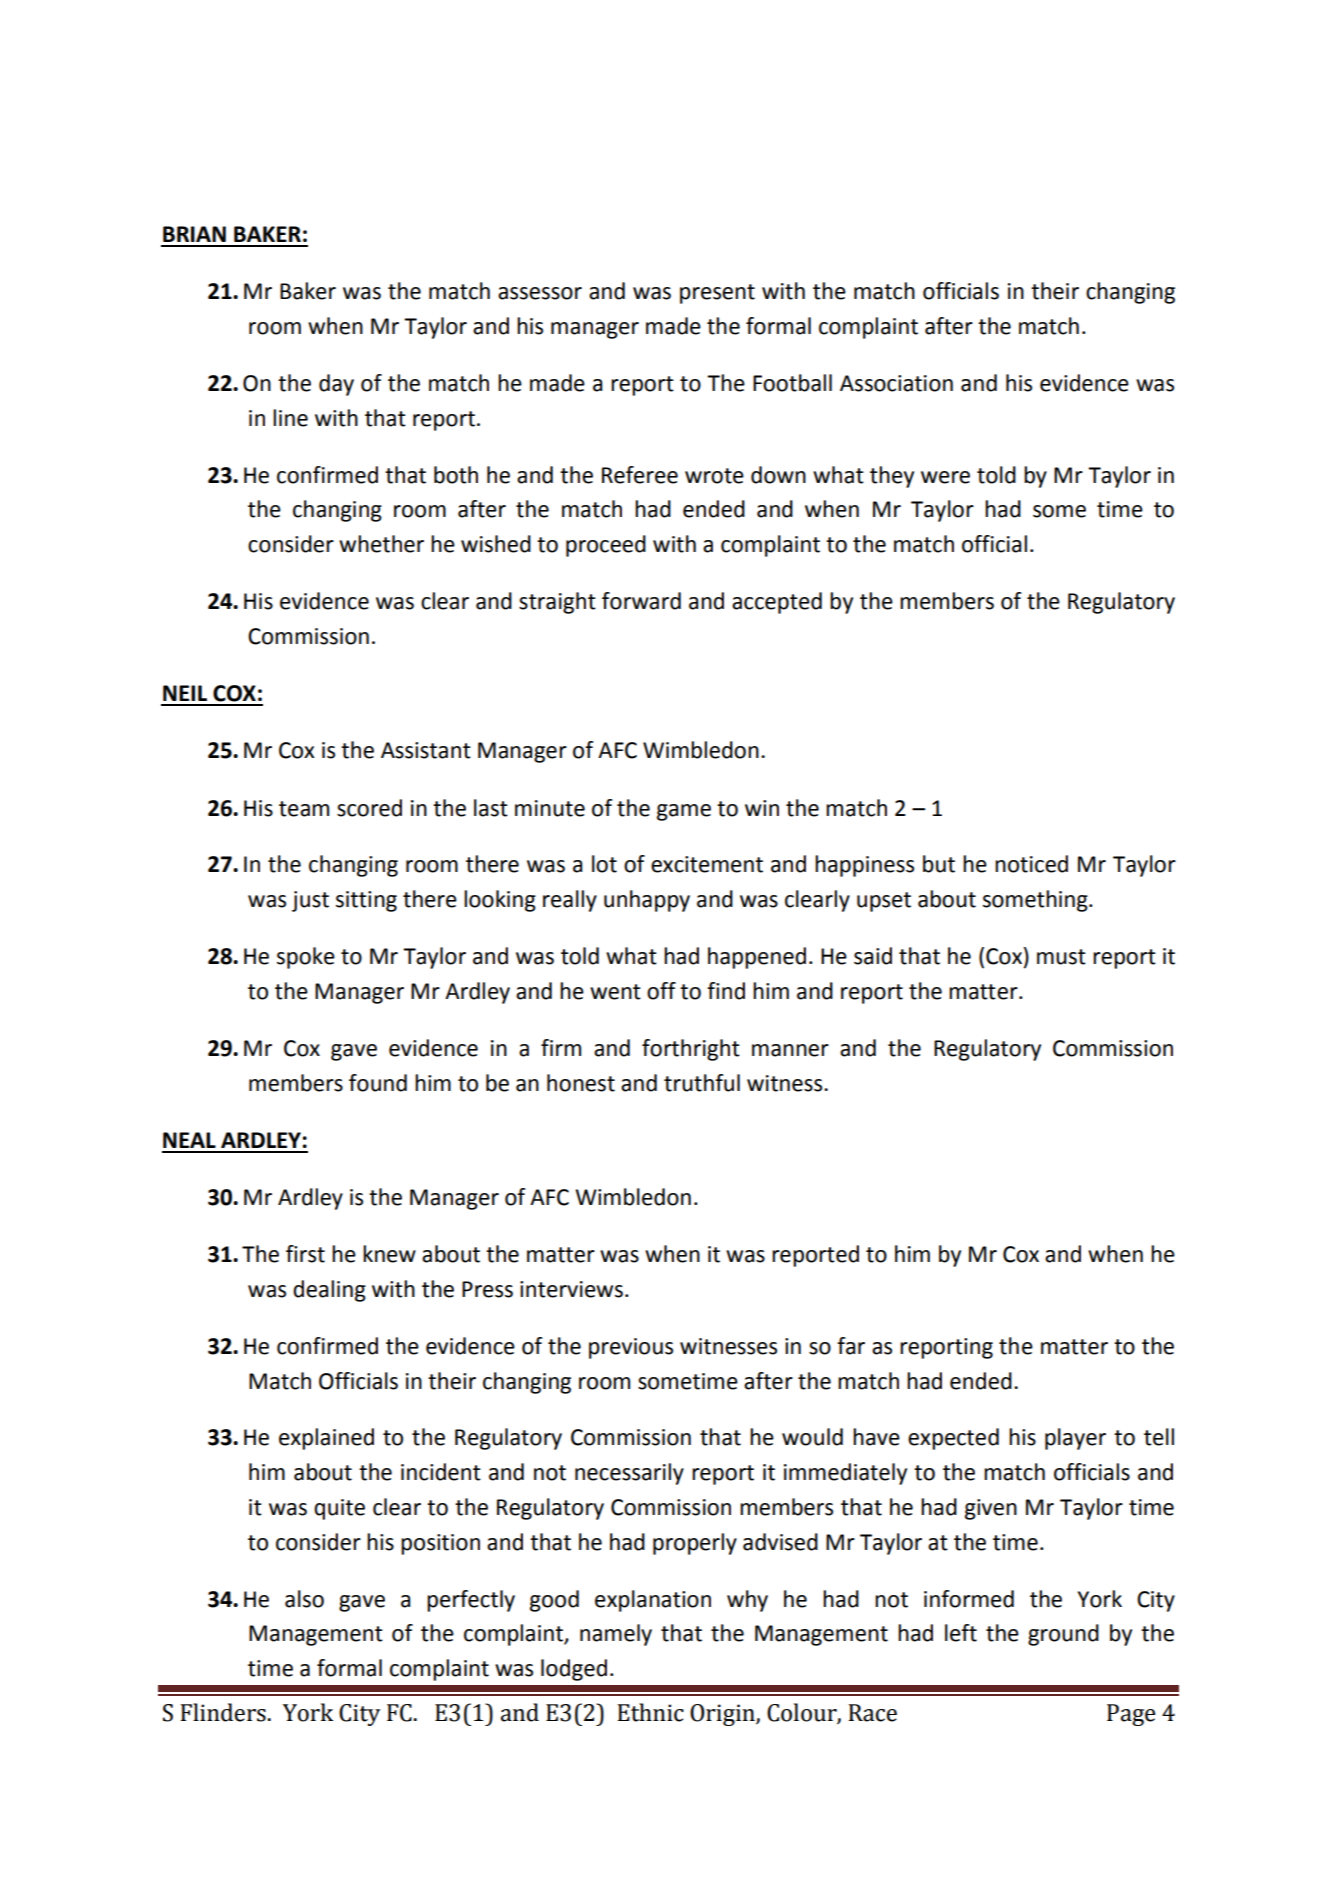  Describe the element at coordinates (304, 1599) in the document. I see `also` at that location.
